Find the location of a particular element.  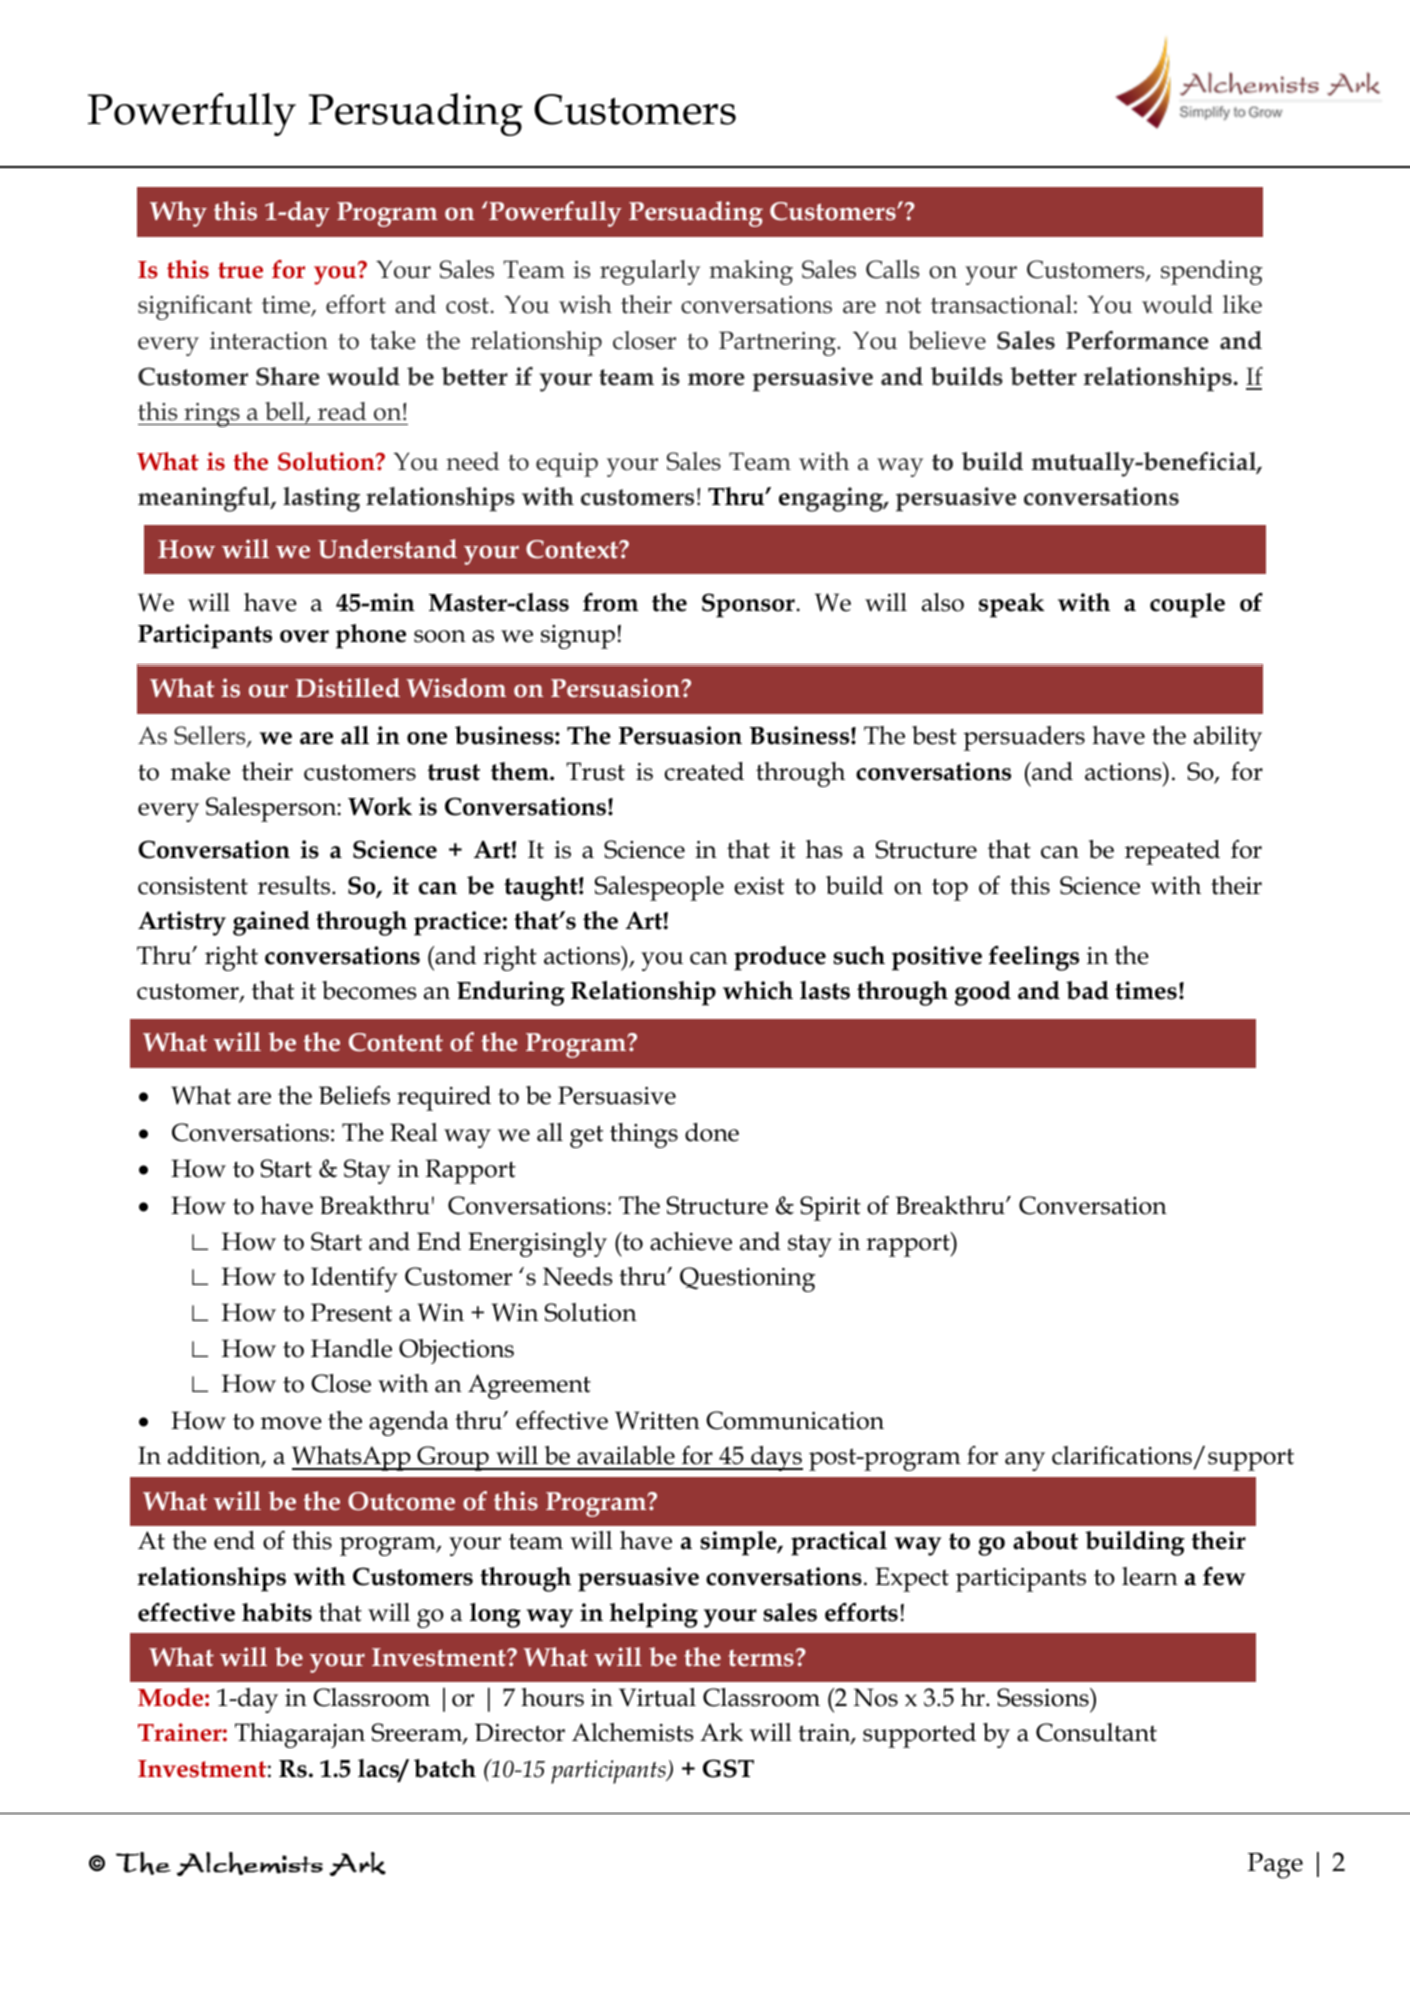

over is located at coordinates (304, 636).
